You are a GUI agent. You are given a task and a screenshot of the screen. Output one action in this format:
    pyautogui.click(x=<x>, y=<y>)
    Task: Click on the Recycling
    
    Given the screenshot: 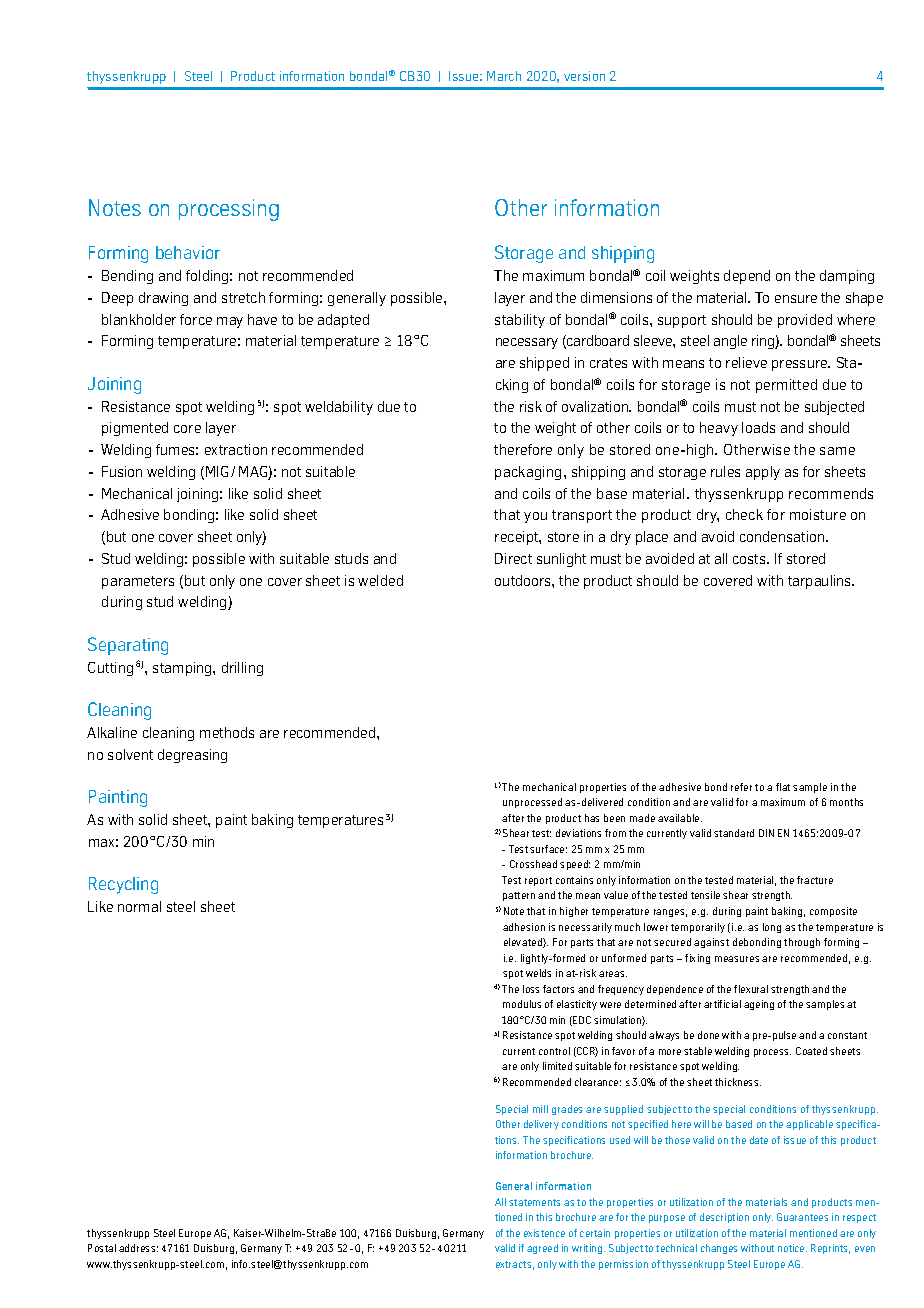 What is the action you would take?
    pyautogui.click(x=123, y=885)
